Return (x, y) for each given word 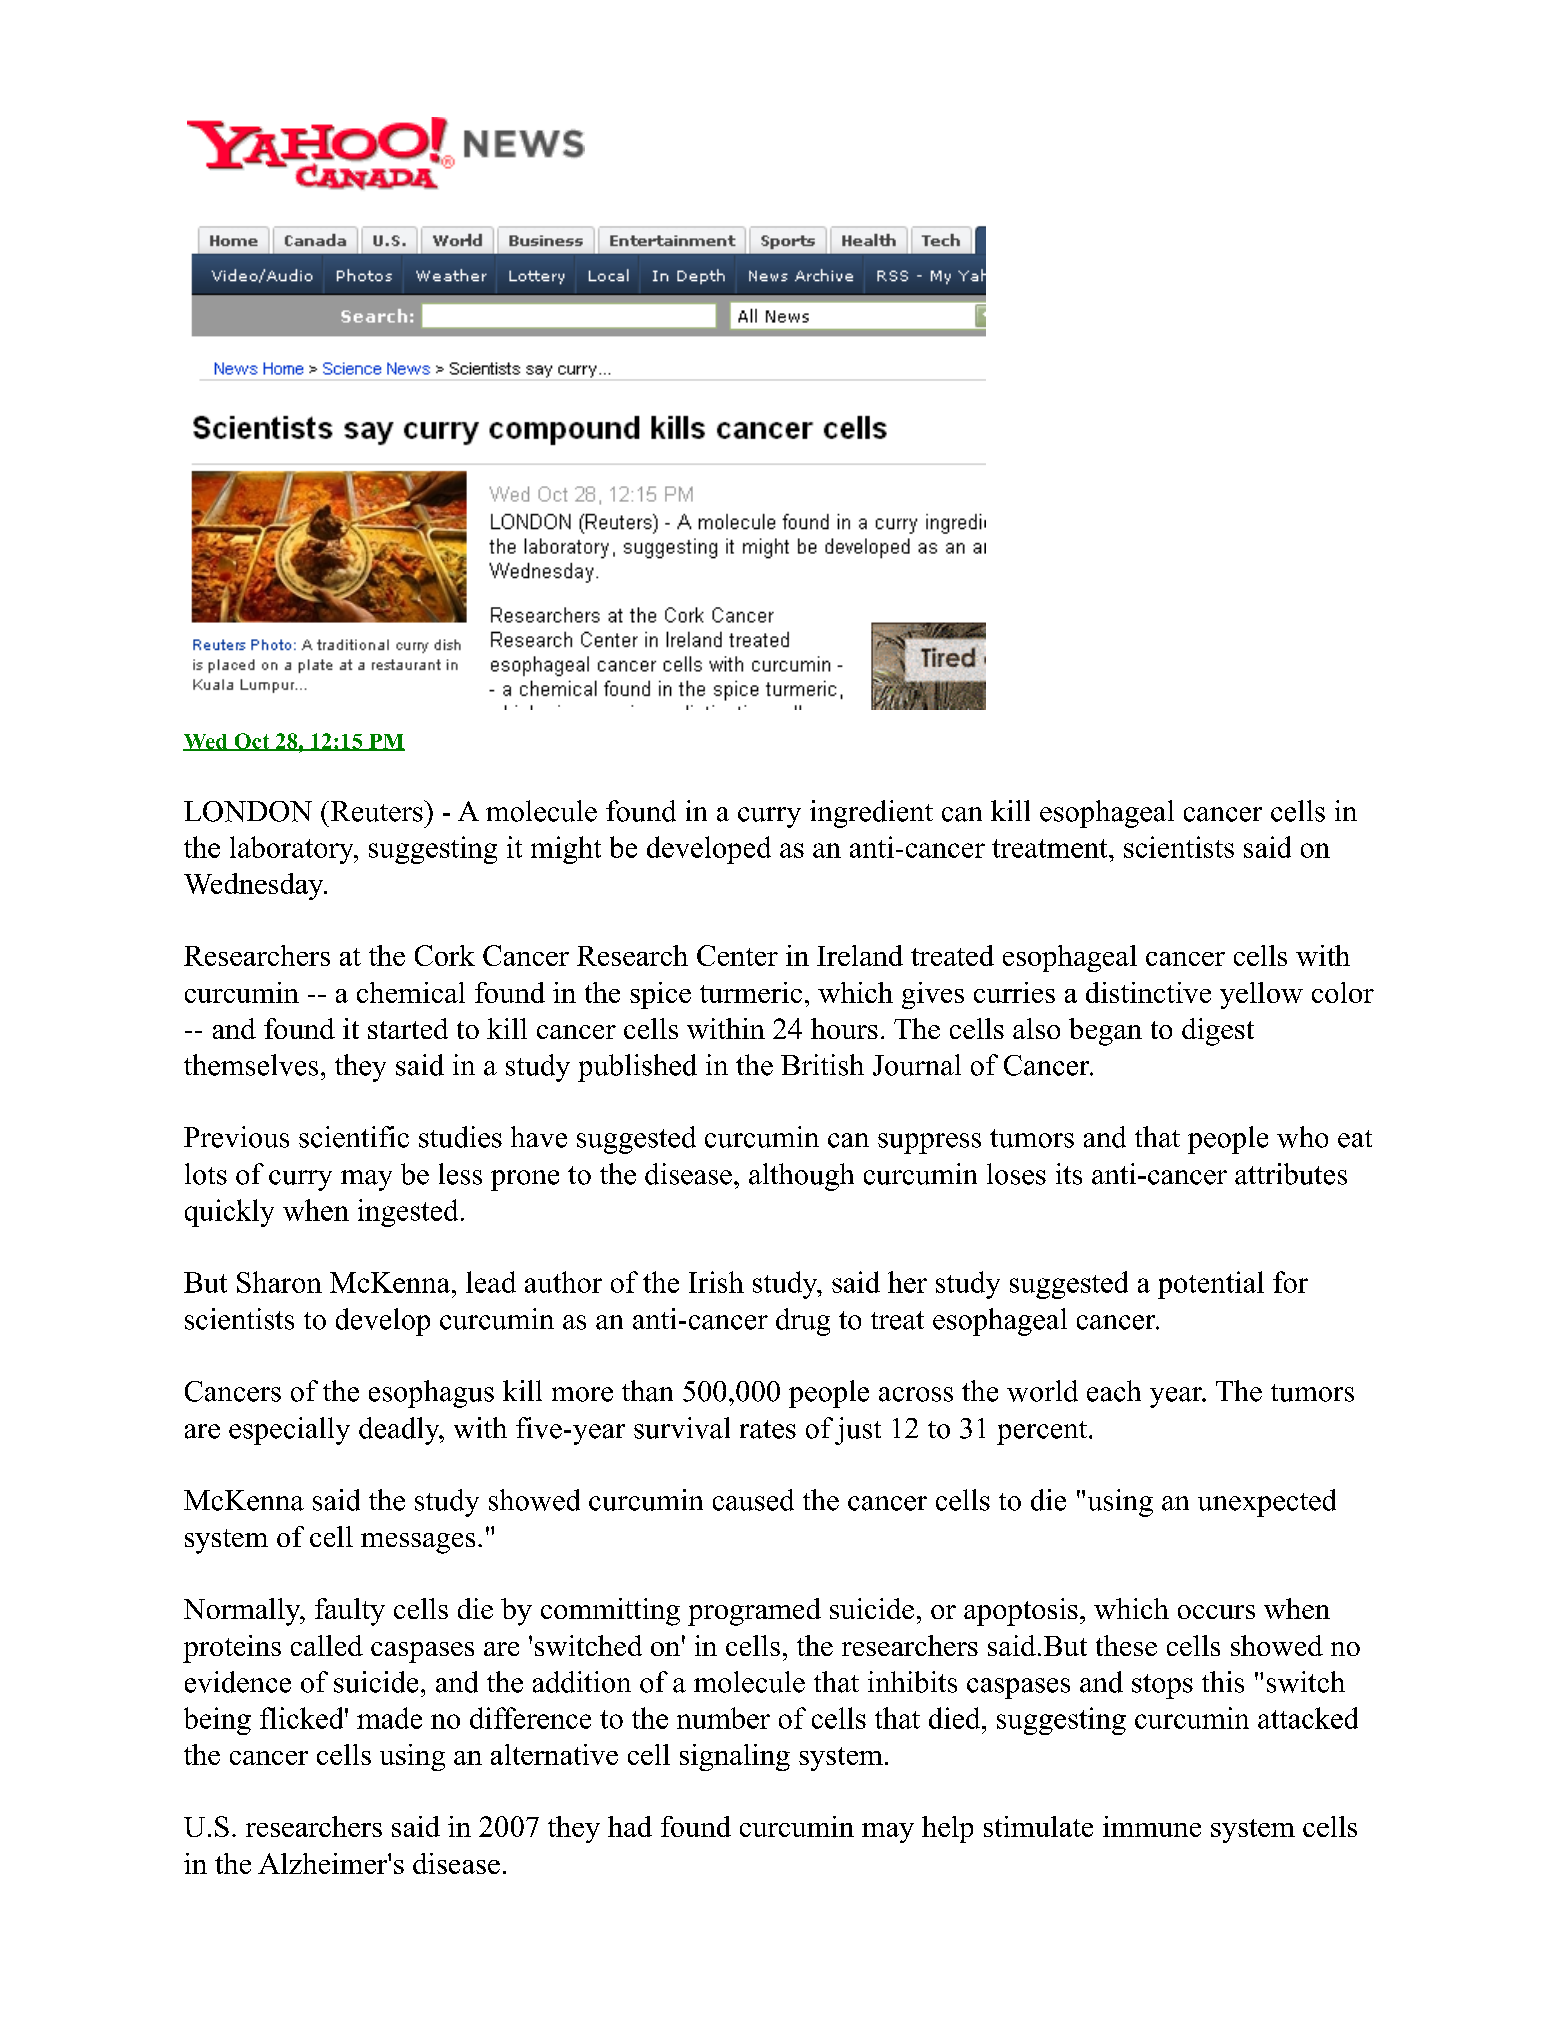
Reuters (376, 811)
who (1302, 1137)
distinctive (1148, 992)
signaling (735, 1757)
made (389, 1718)
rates (768, 1429)
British (822, 1065)
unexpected (1267, 1503)
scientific (354, 1137)
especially (289, 1431)
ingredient (871, 814)
